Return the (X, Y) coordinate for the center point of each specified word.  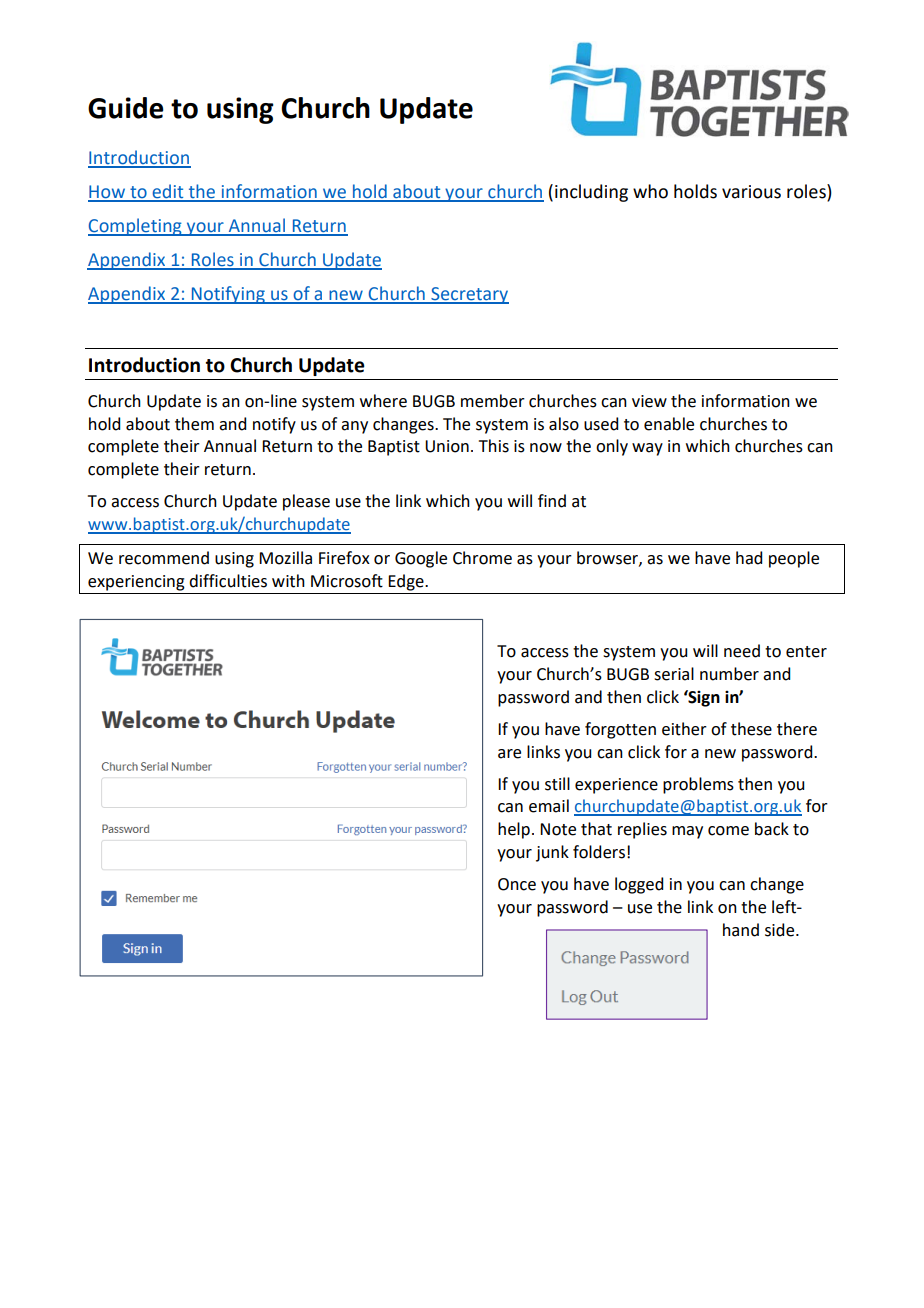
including (591, 193)
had (749, 558)
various (751, 192)
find (552, 501)
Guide (126, 108)
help (514, 830)
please (306, 502)
